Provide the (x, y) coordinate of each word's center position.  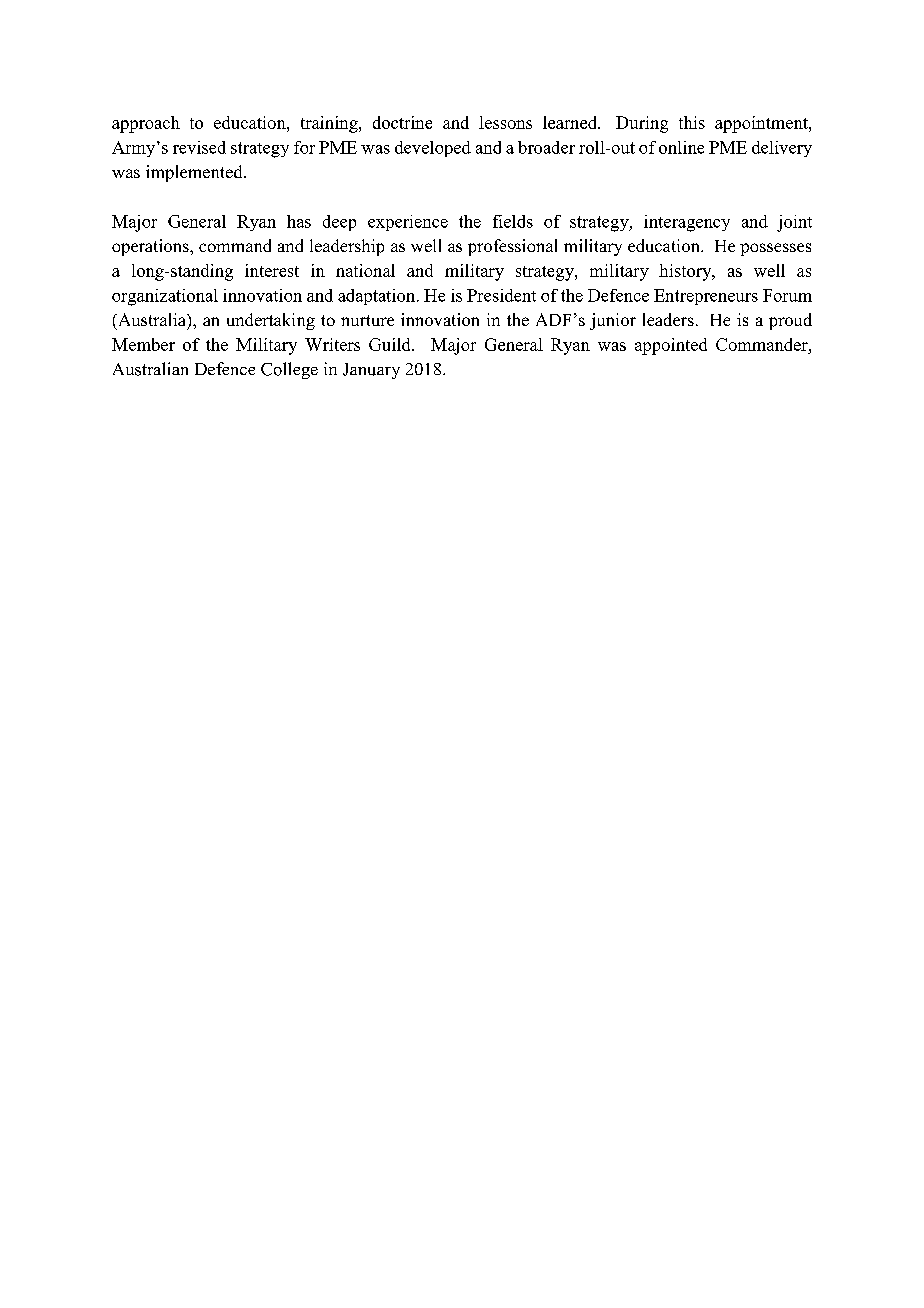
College (289, 370)
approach (146, 124)
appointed (671, 346)
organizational (165, 297)
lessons (505, 122)
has (299, 221)
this (692, 122)
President (501, 295)
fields (513, 221)
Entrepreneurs (706, 297)
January (371, 371)
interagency (687, 223)
